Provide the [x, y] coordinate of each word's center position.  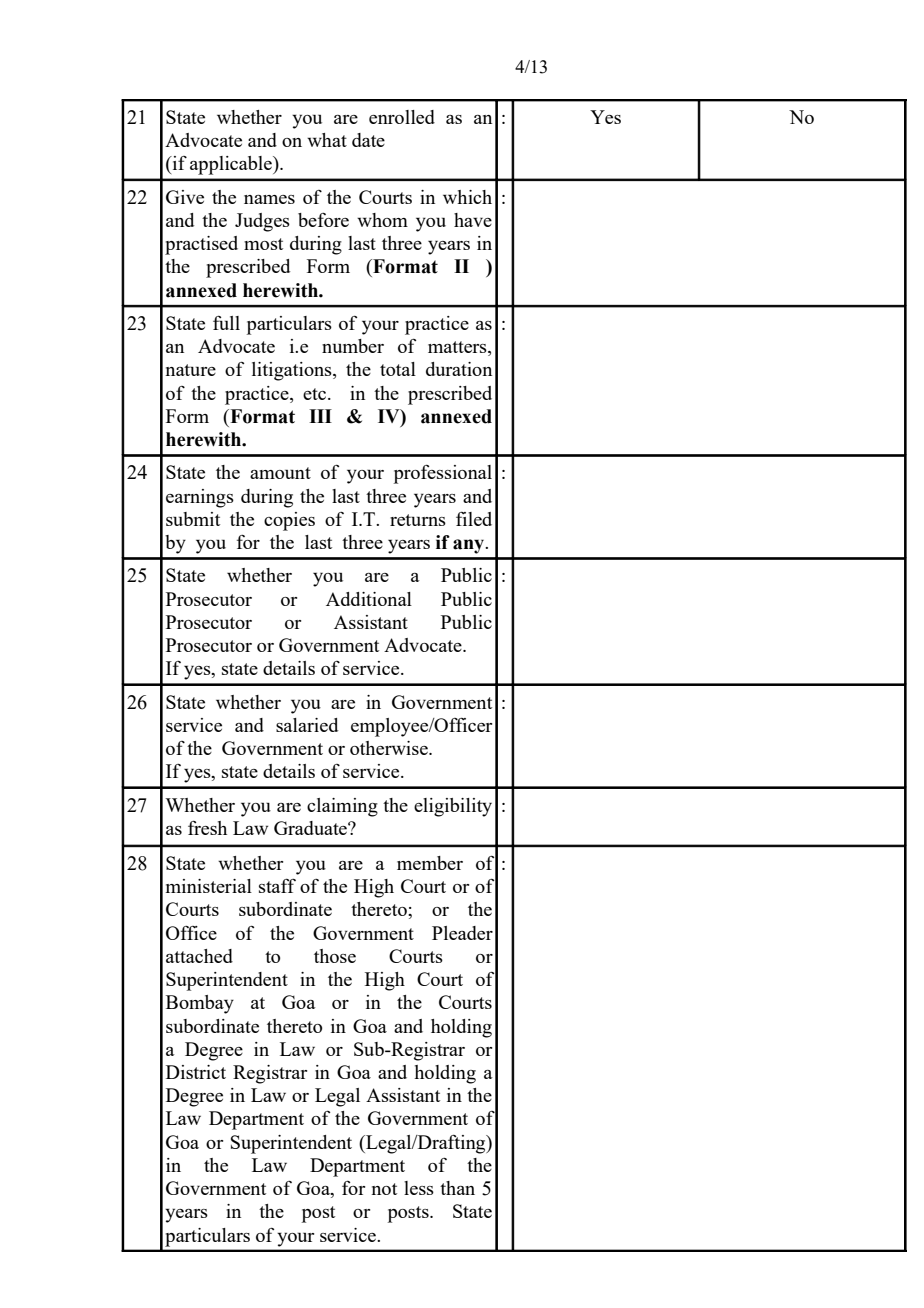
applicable [232, 165]
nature [191, 370]
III [320, 416]
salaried [307, 725]
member [430, 863]
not [384, 1189]
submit [193, 519]
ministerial [209, 886]
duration [459, 369]
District [196, 1072]
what [327, 140]
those [335, 956]
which [467, 197]
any [470, 546]
